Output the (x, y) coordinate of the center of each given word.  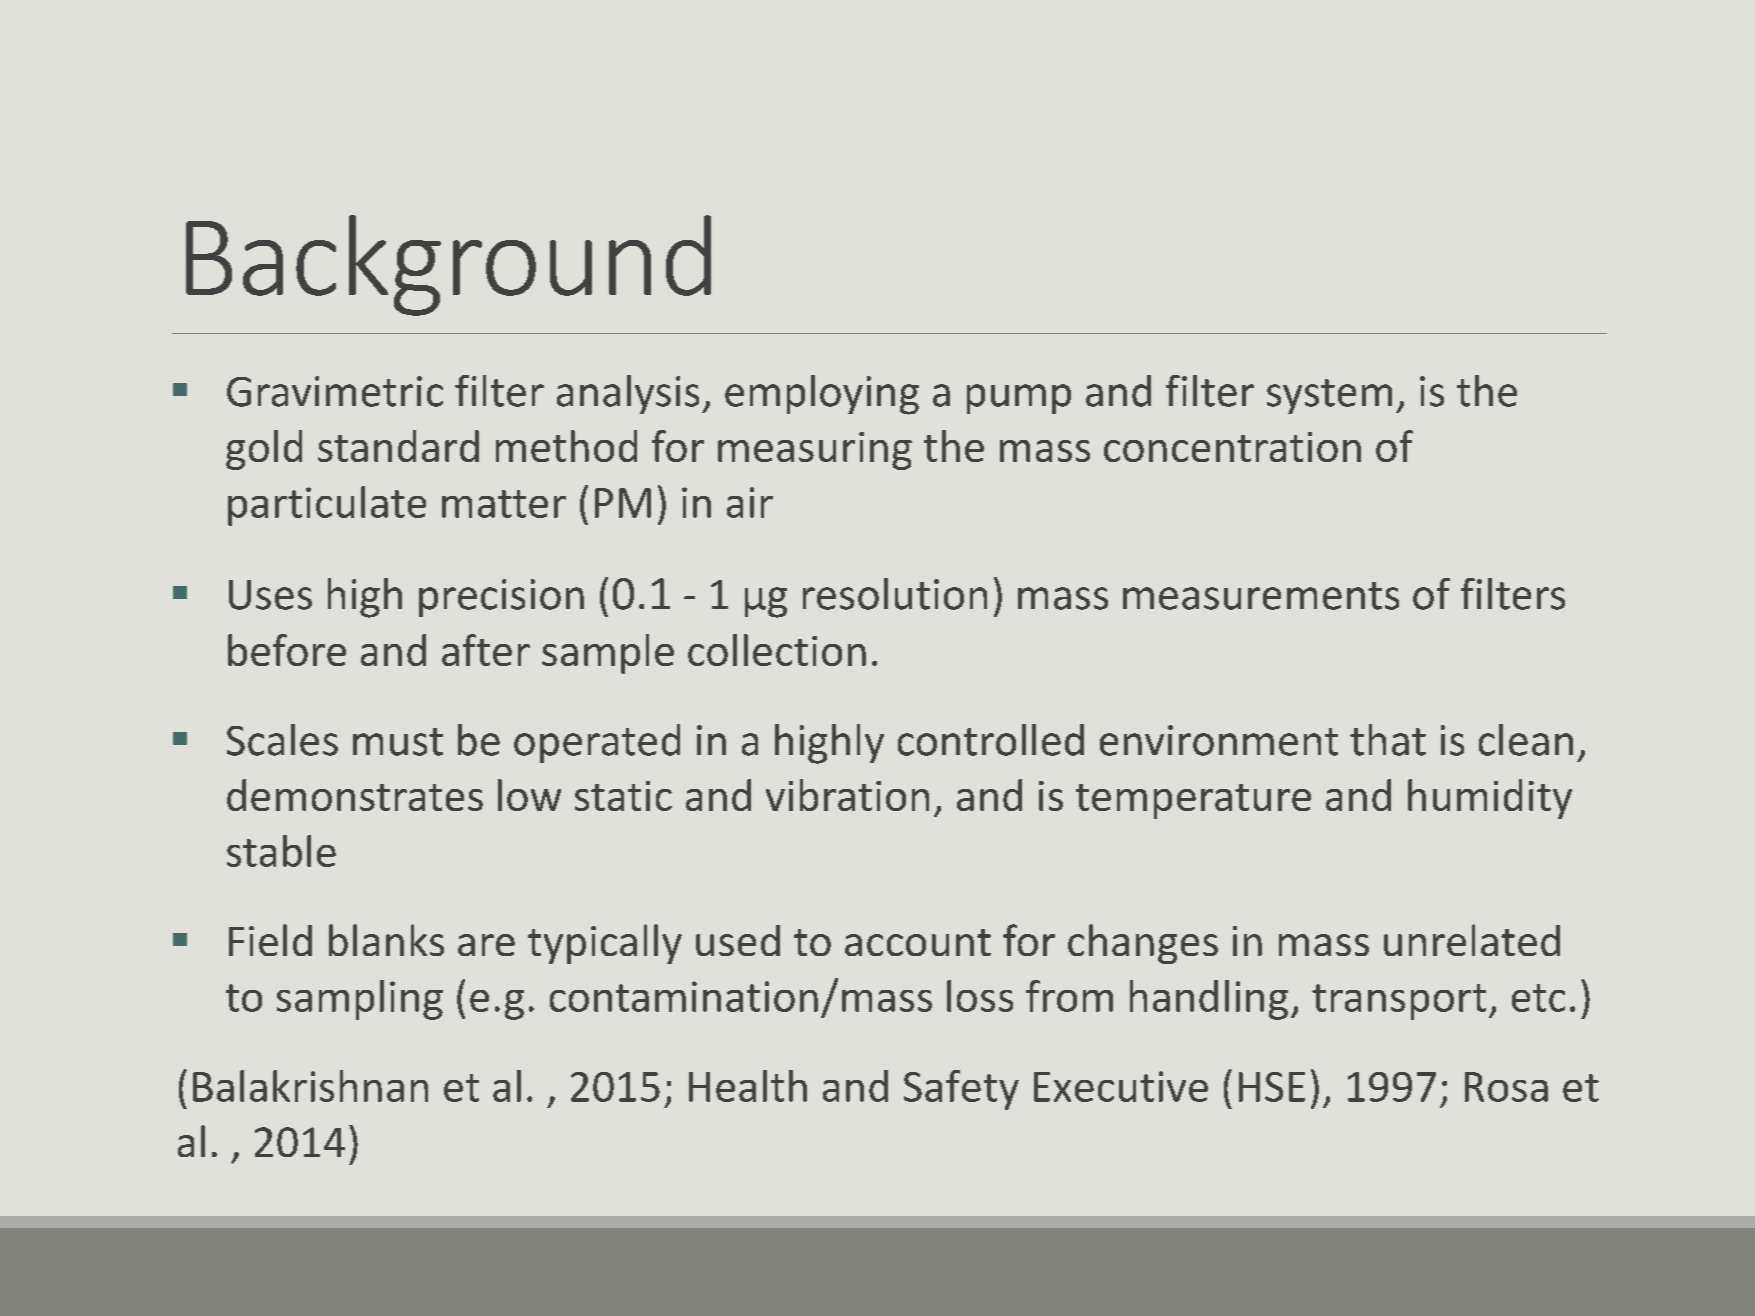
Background (448, 265)
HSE (1272, 1087)
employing (822, 395)
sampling (360, 1000)
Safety (961, 1090)
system (1329, 396)
